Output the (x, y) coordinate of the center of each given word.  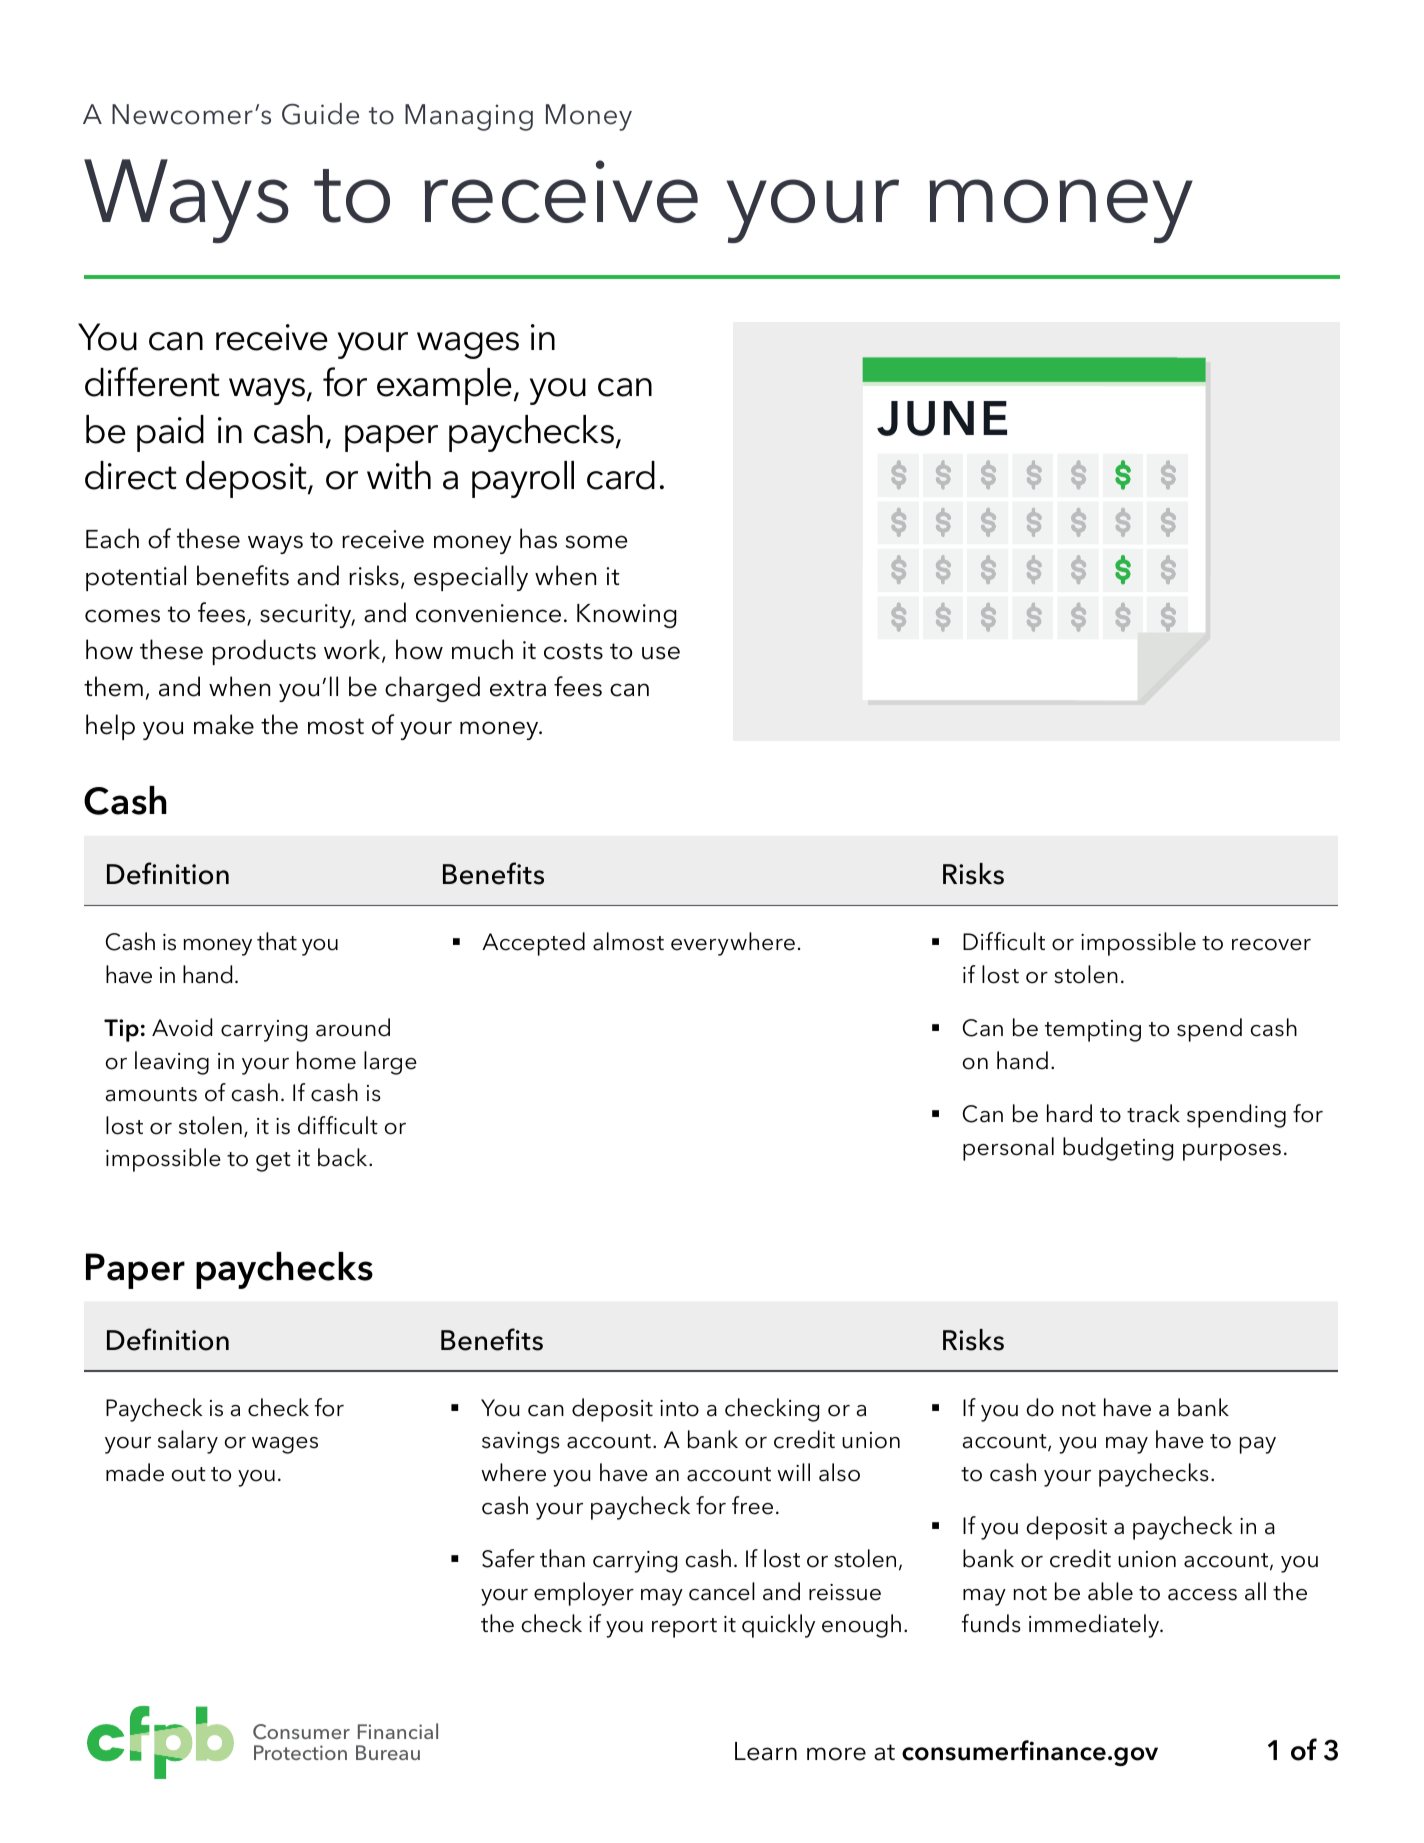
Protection (300, 1752)
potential (136, 578)
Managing (469, 117)
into (679, 1408)
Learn (766, 1751)
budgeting (1118, 1149)
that (277, 941)
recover (1271, 945)
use (661, 653)
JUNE (942, 418)
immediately (1095, 1626)
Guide (320, 114)
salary (188, 1442)
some (597, 542)
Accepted (533, 944)
